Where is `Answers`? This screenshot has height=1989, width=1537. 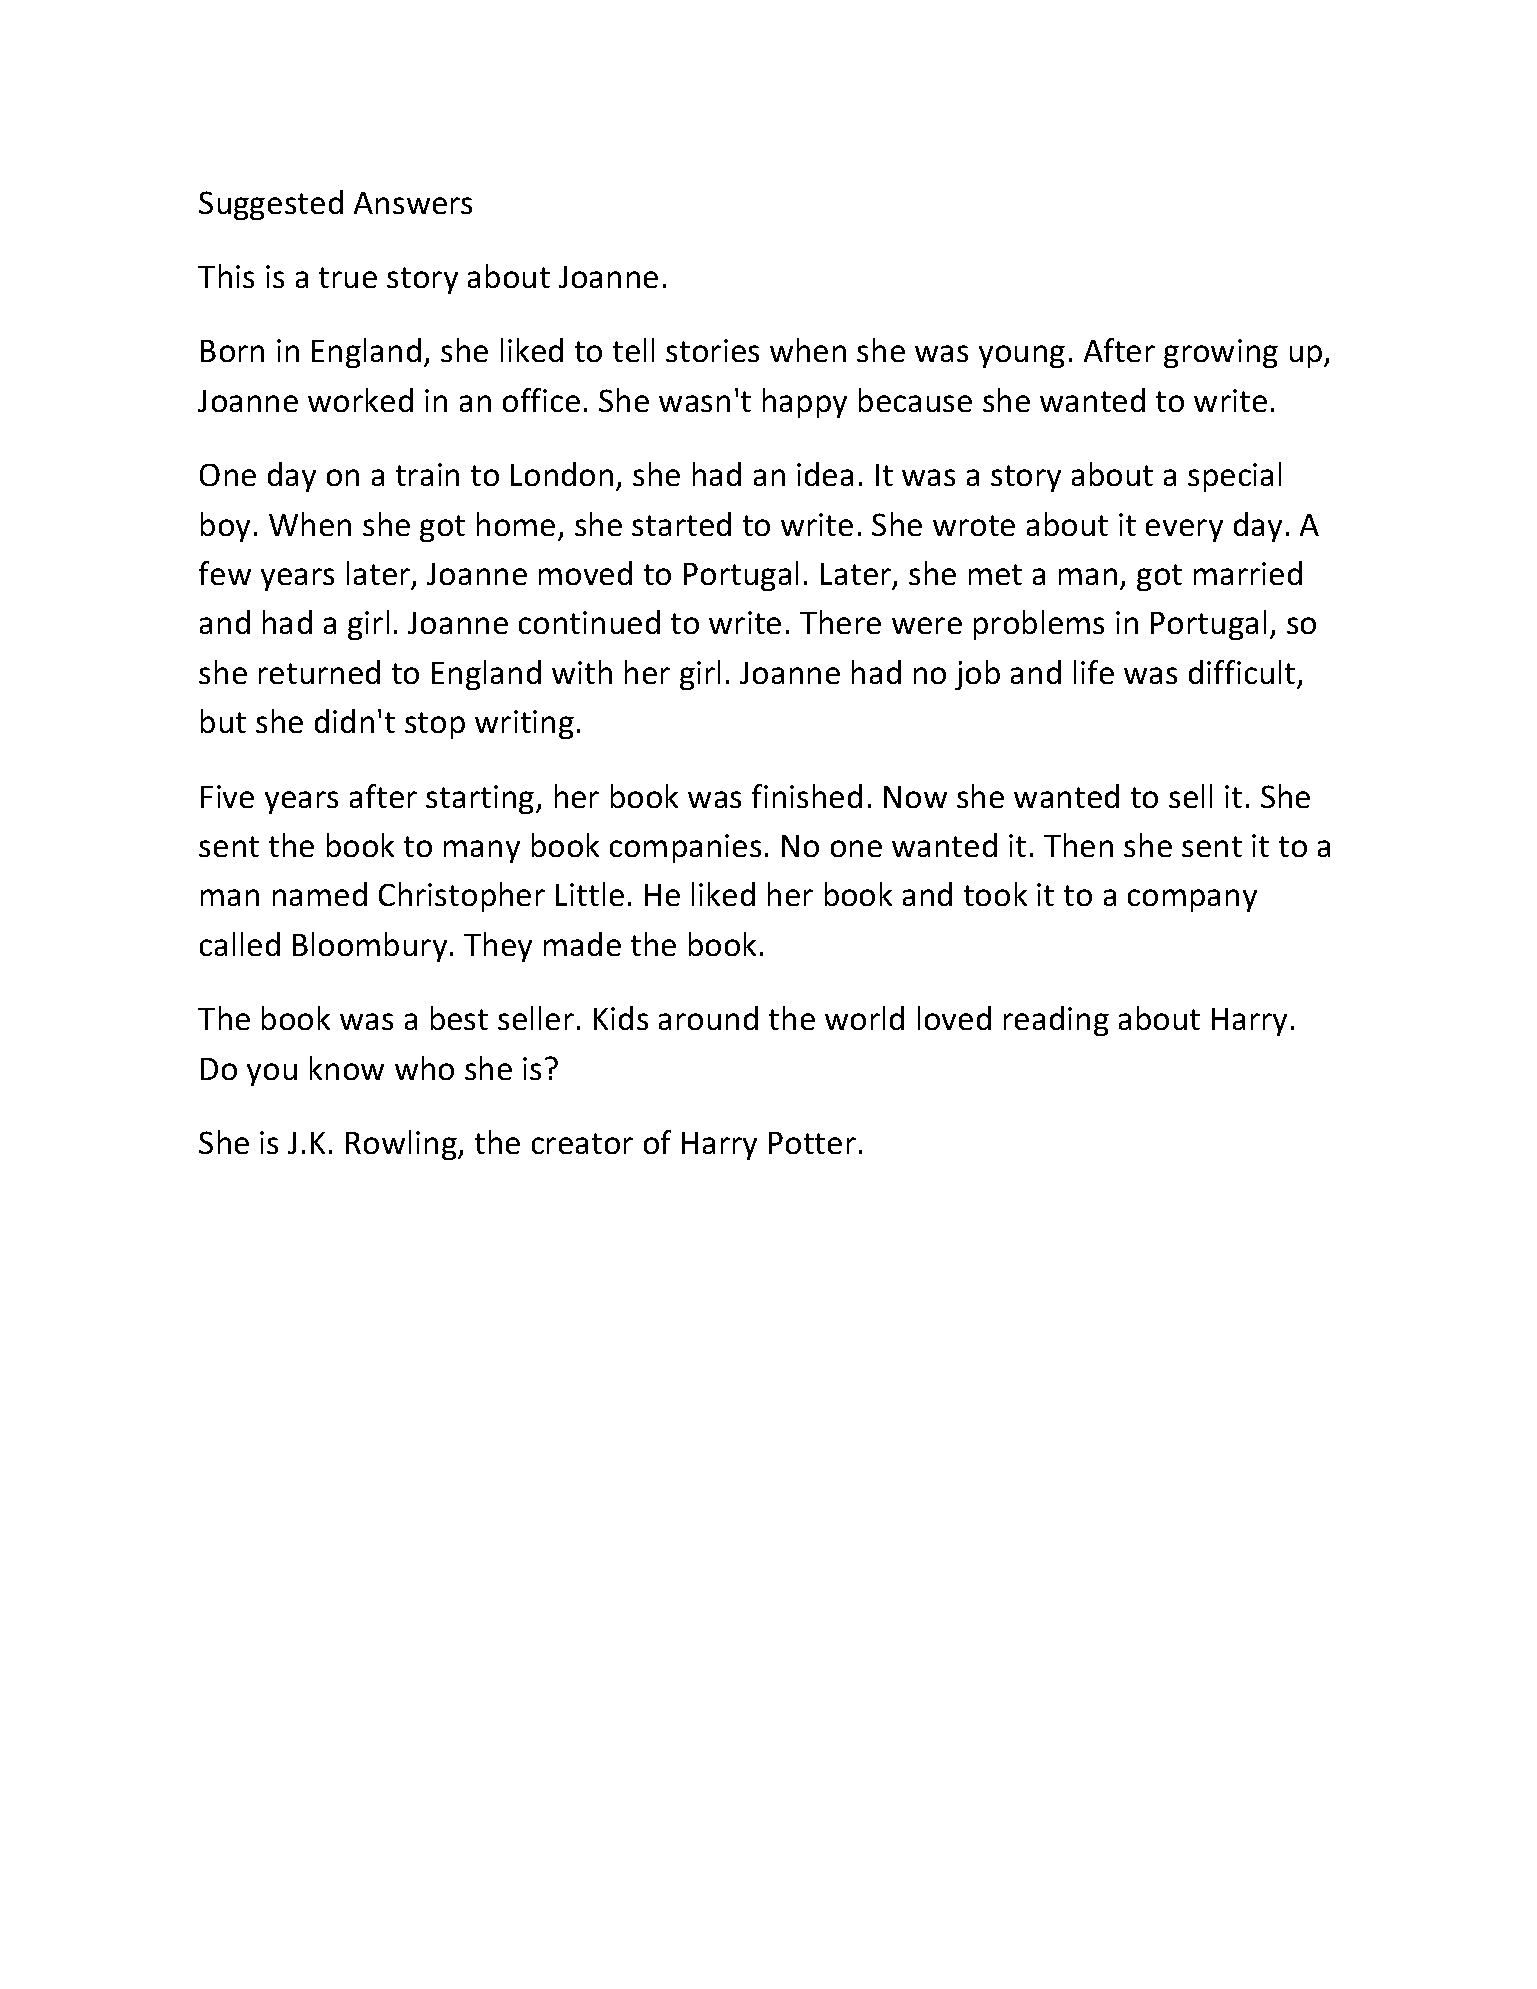 Answers is located at coordinates (413, 203).
